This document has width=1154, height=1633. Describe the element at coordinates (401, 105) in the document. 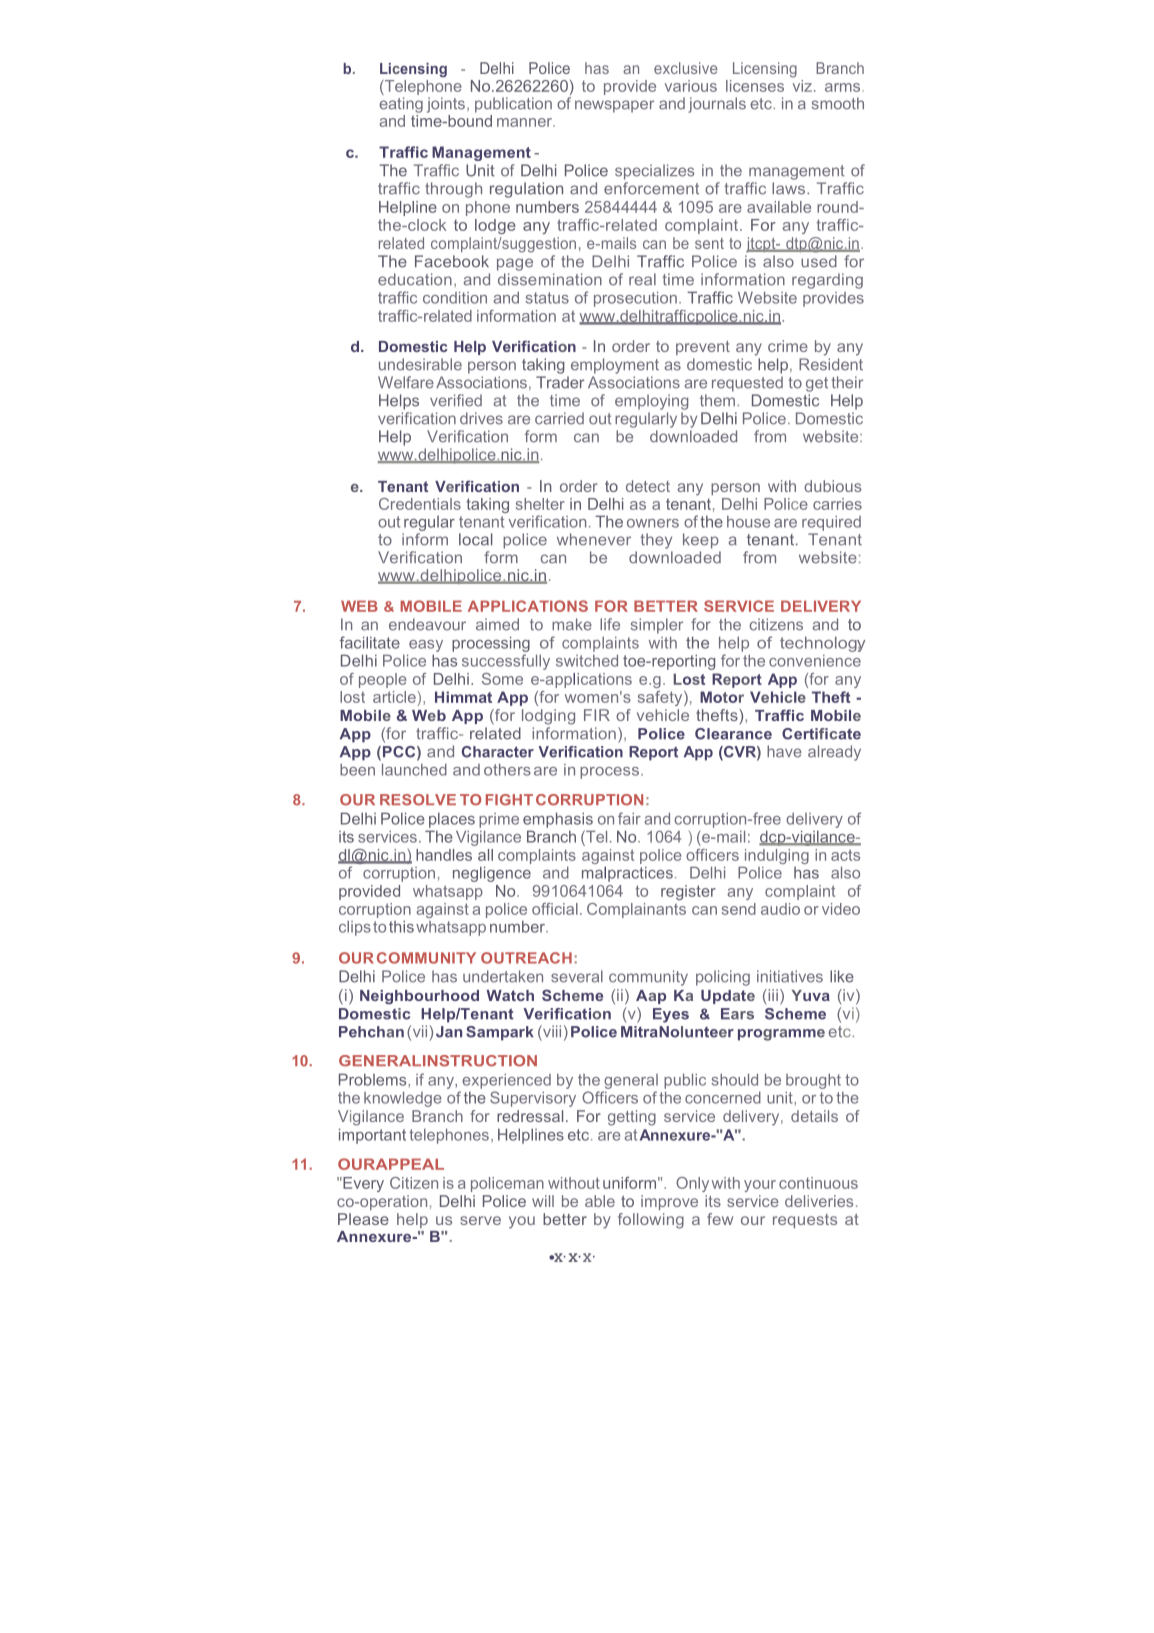

I see `eating` at that location.
